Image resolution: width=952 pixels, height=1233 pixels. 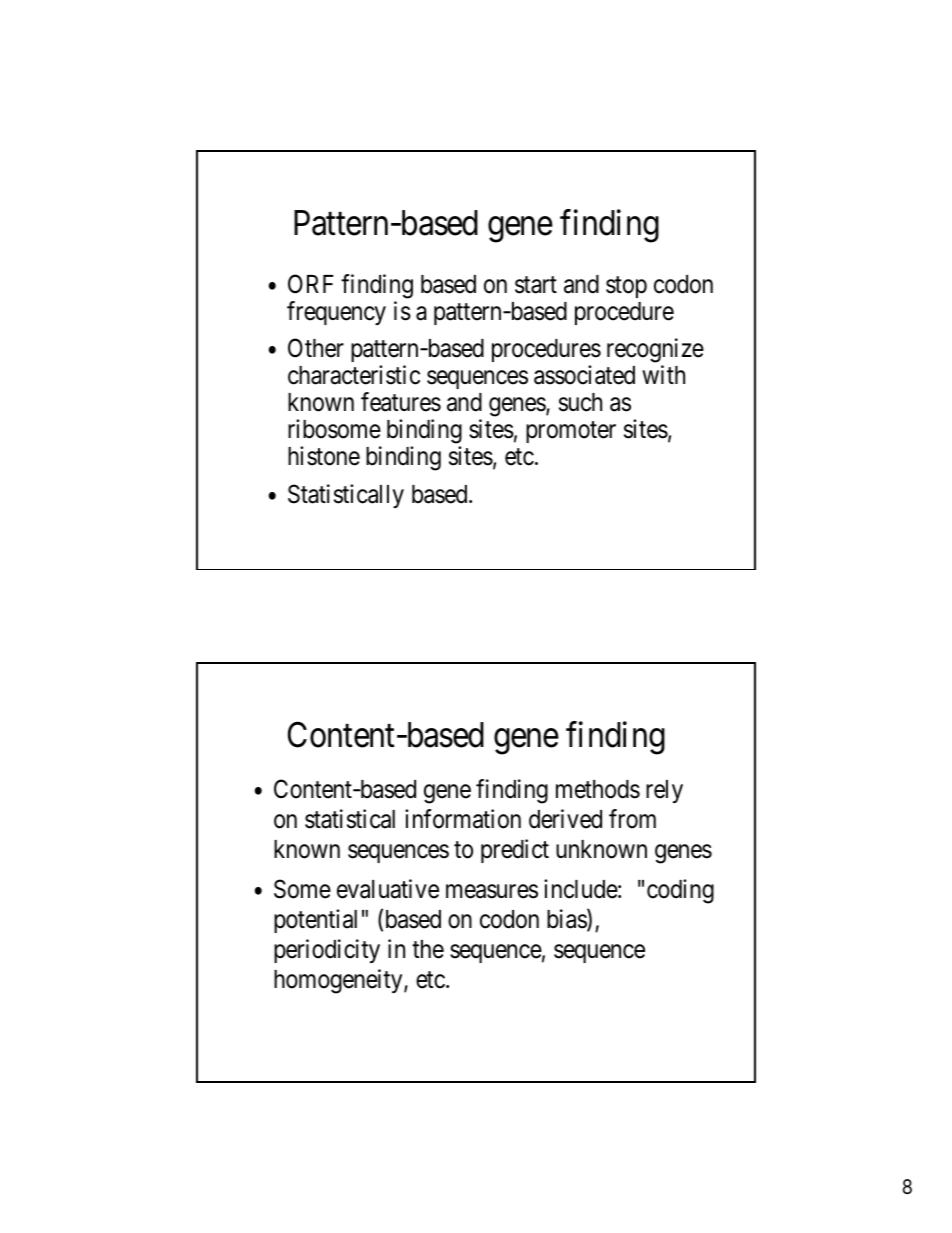 I want to click on periodicity, so click(x=327, y=951).
